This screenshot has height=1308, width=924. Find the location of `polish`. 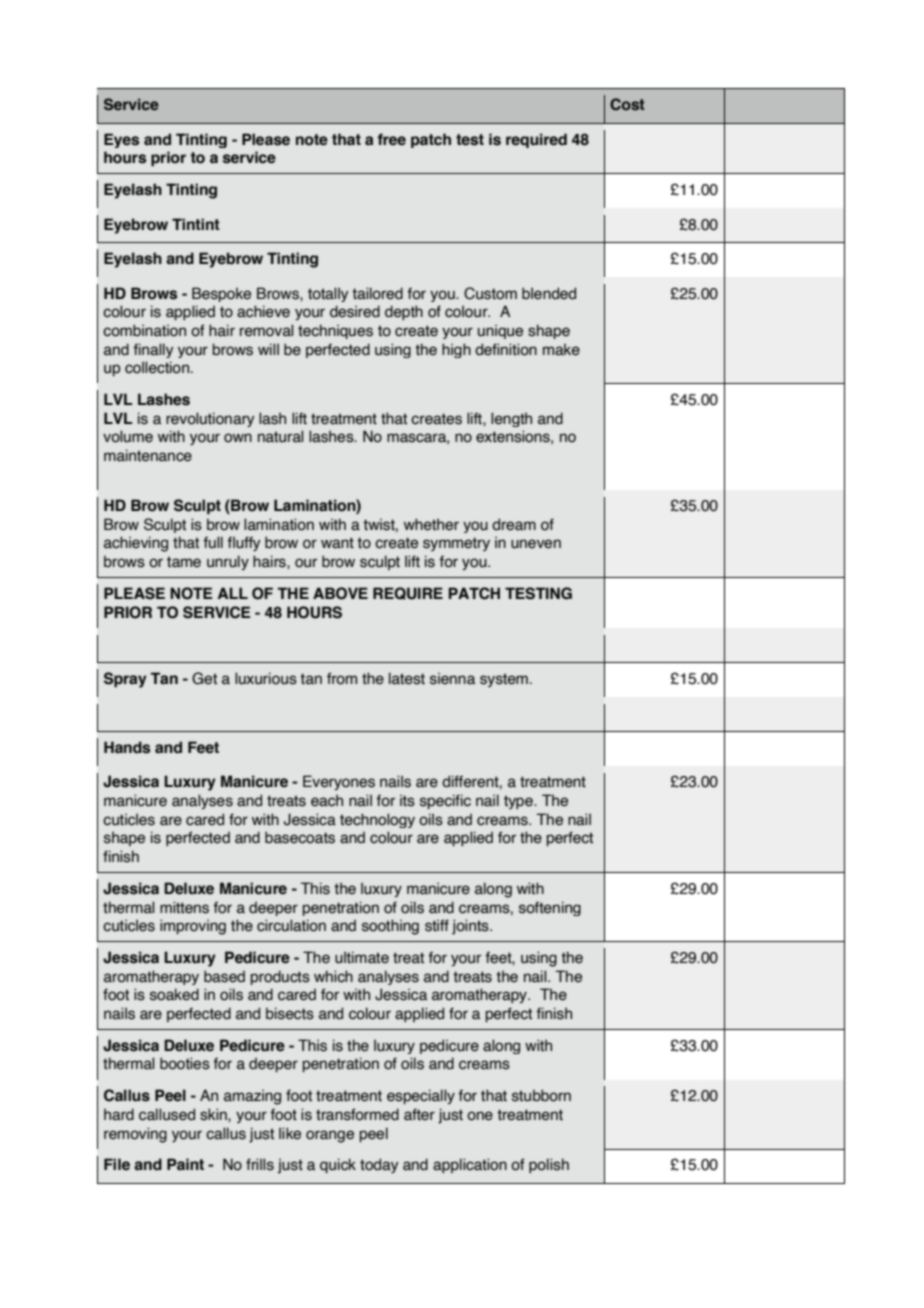

polish is located at coordinates (549, 1165).
